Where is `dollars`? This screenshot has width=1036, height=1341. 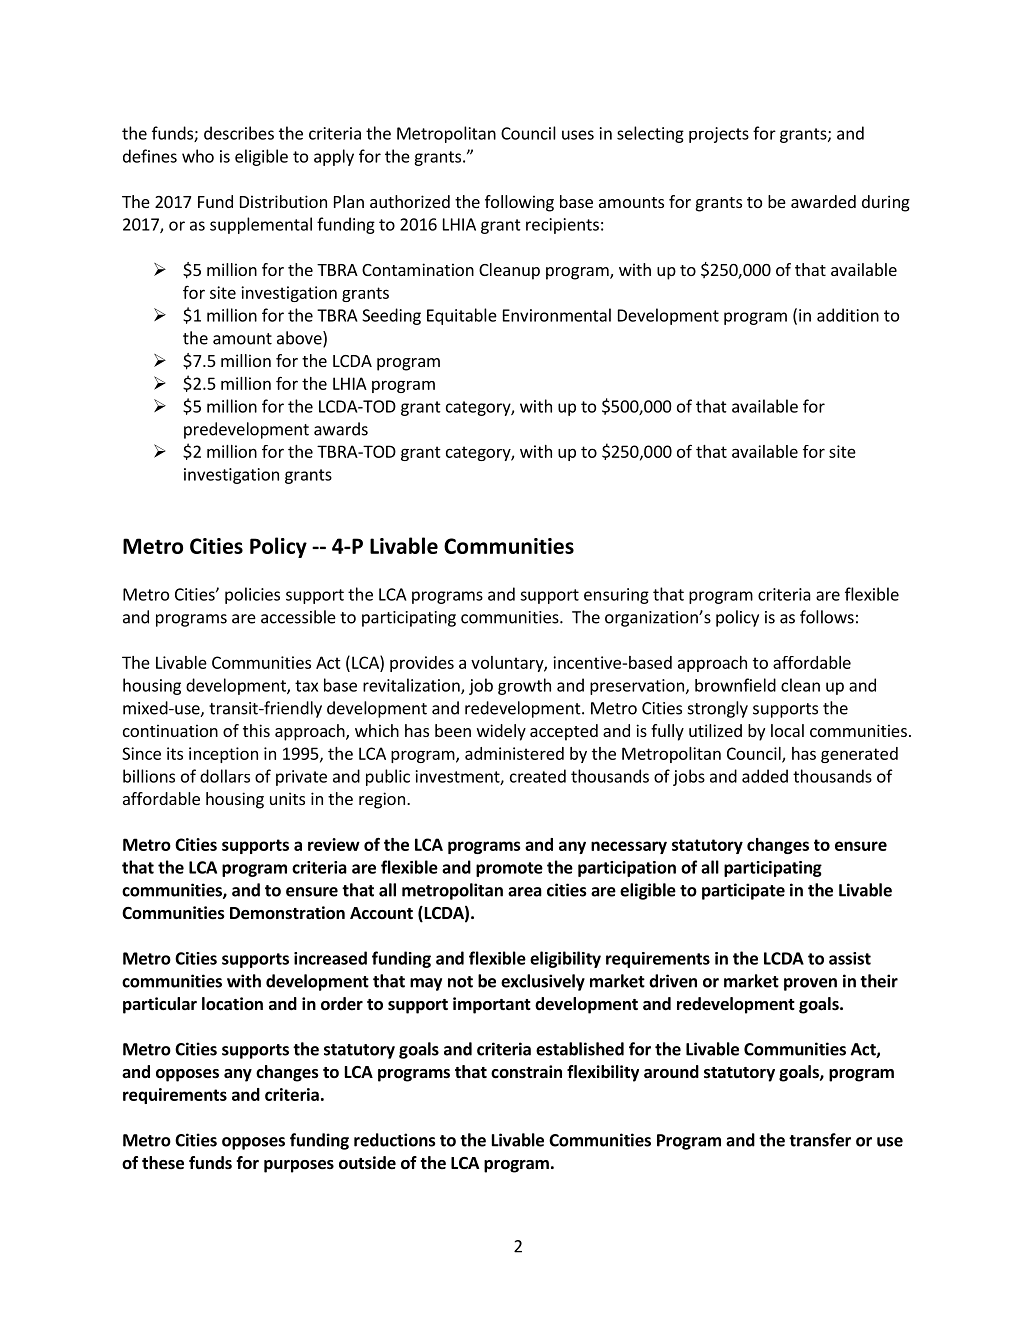
dollars is located at coordinates (225, 776).
